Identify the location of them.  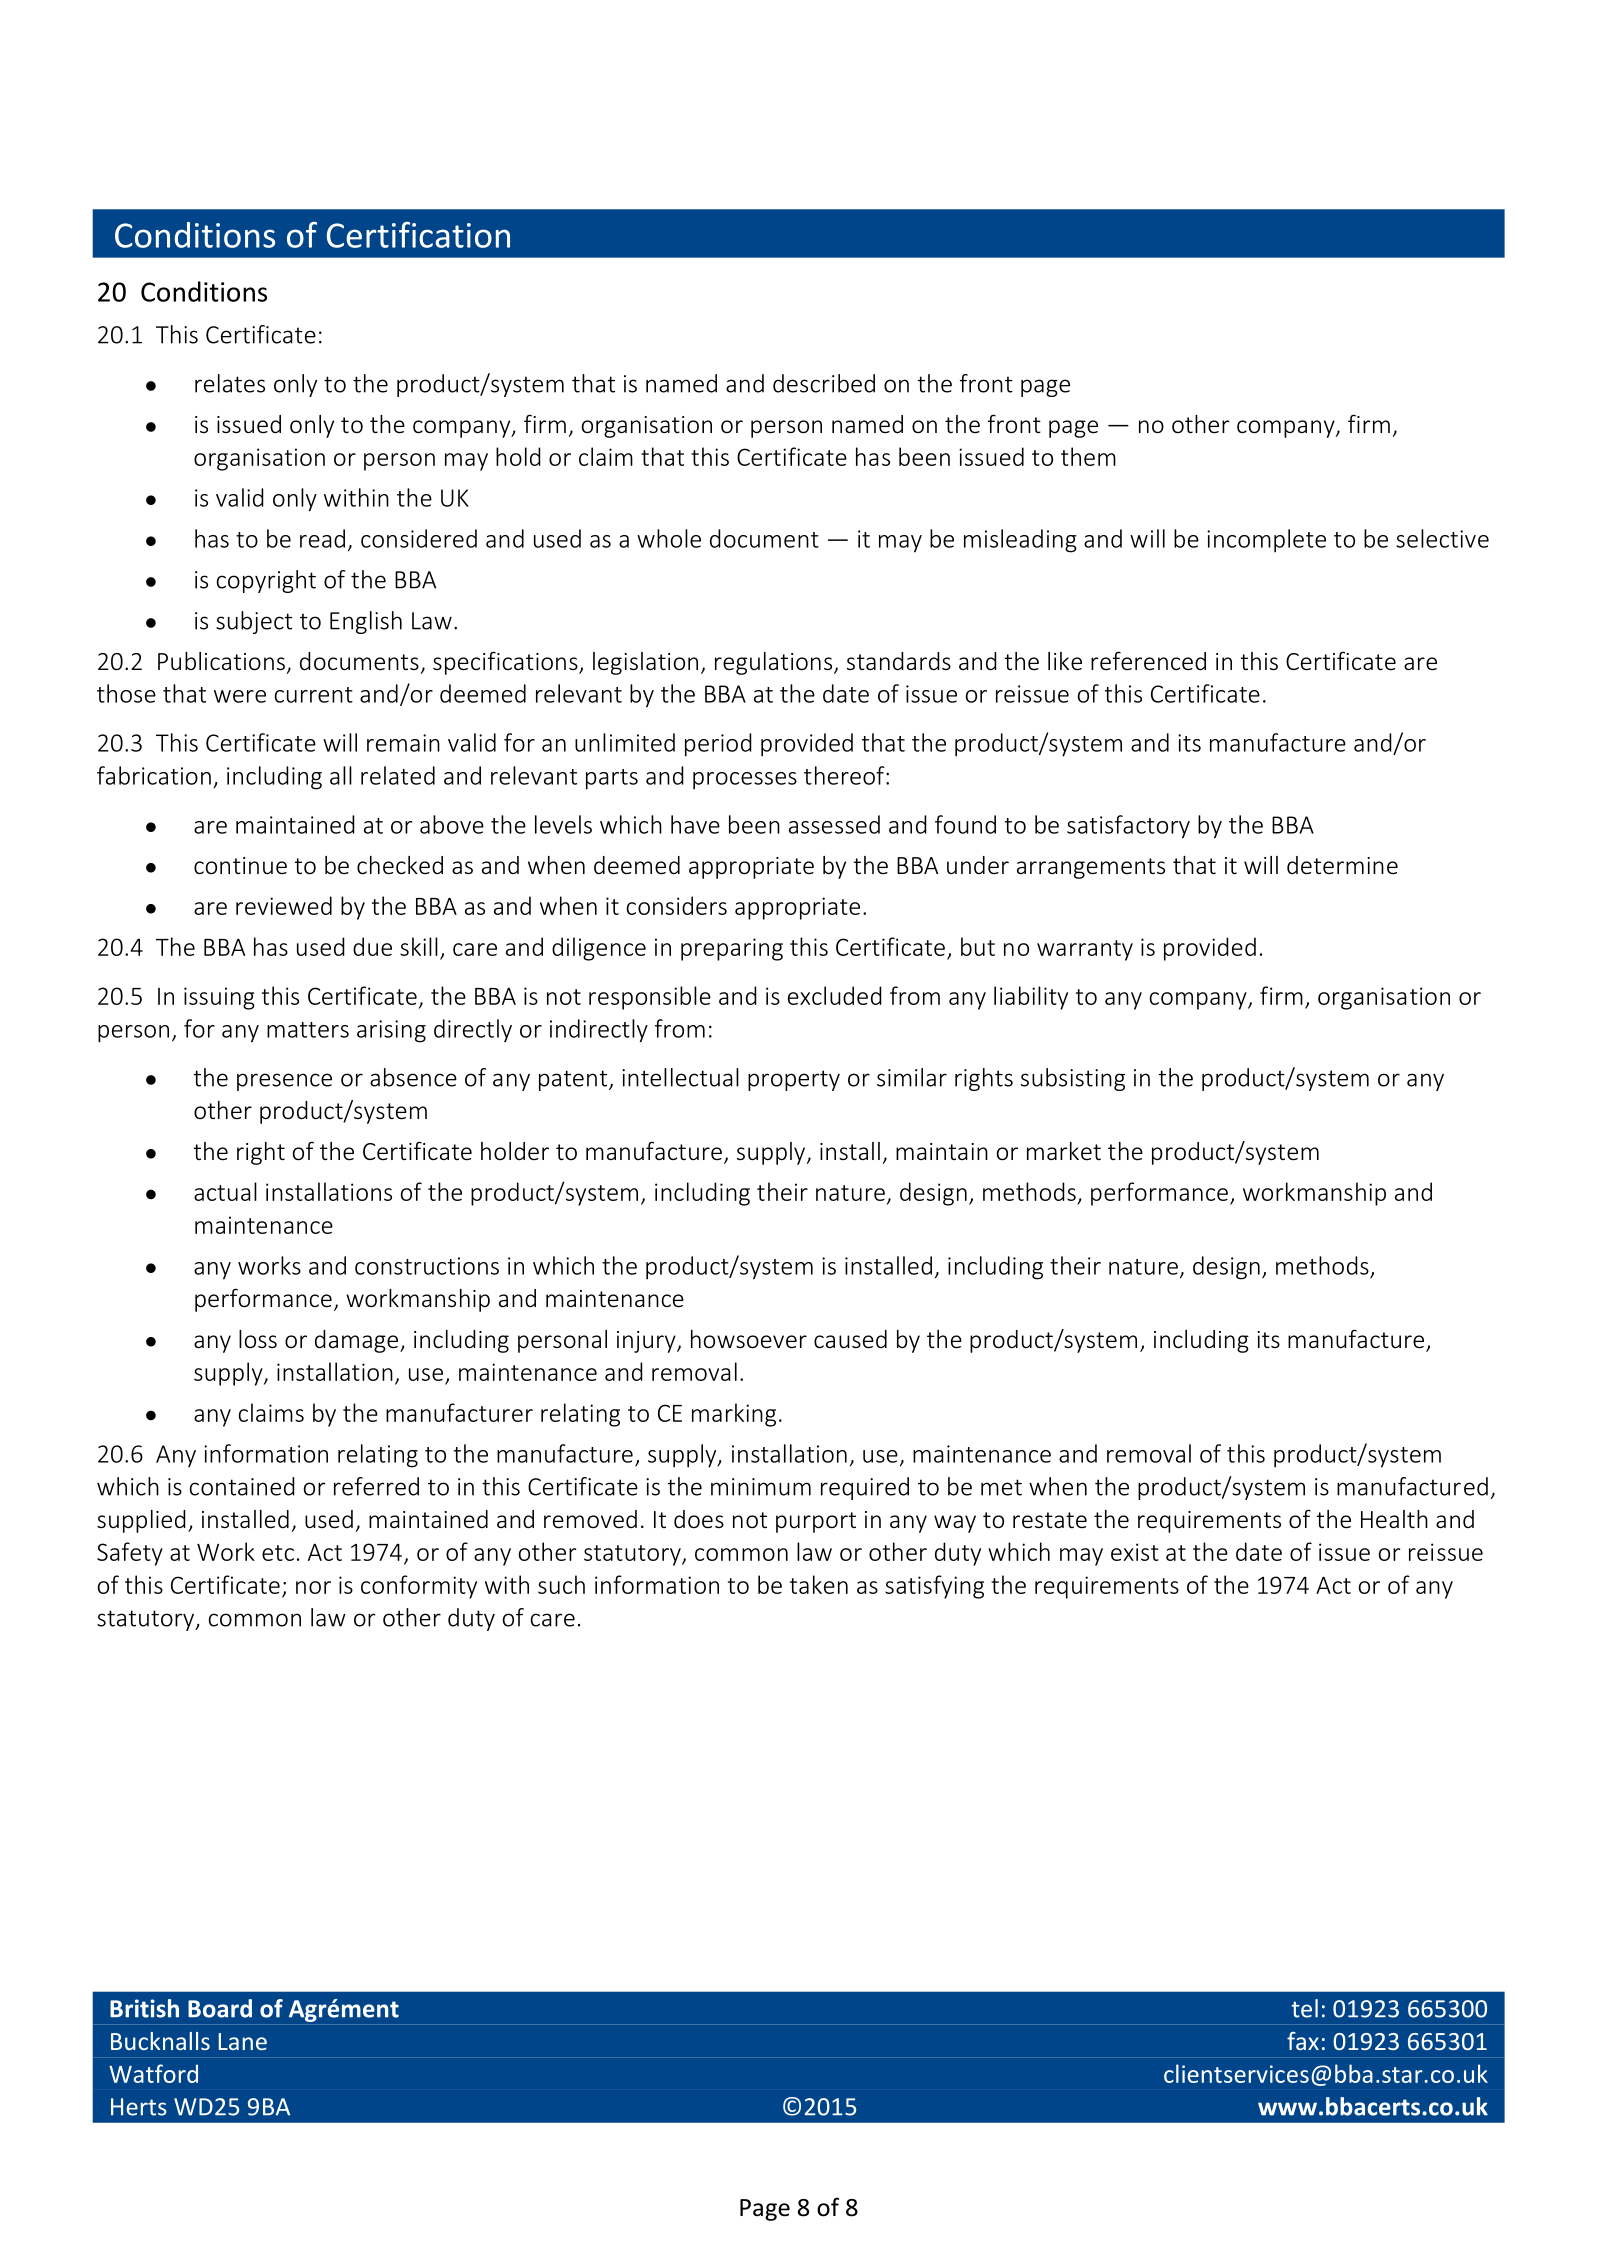
(1088, 456).
